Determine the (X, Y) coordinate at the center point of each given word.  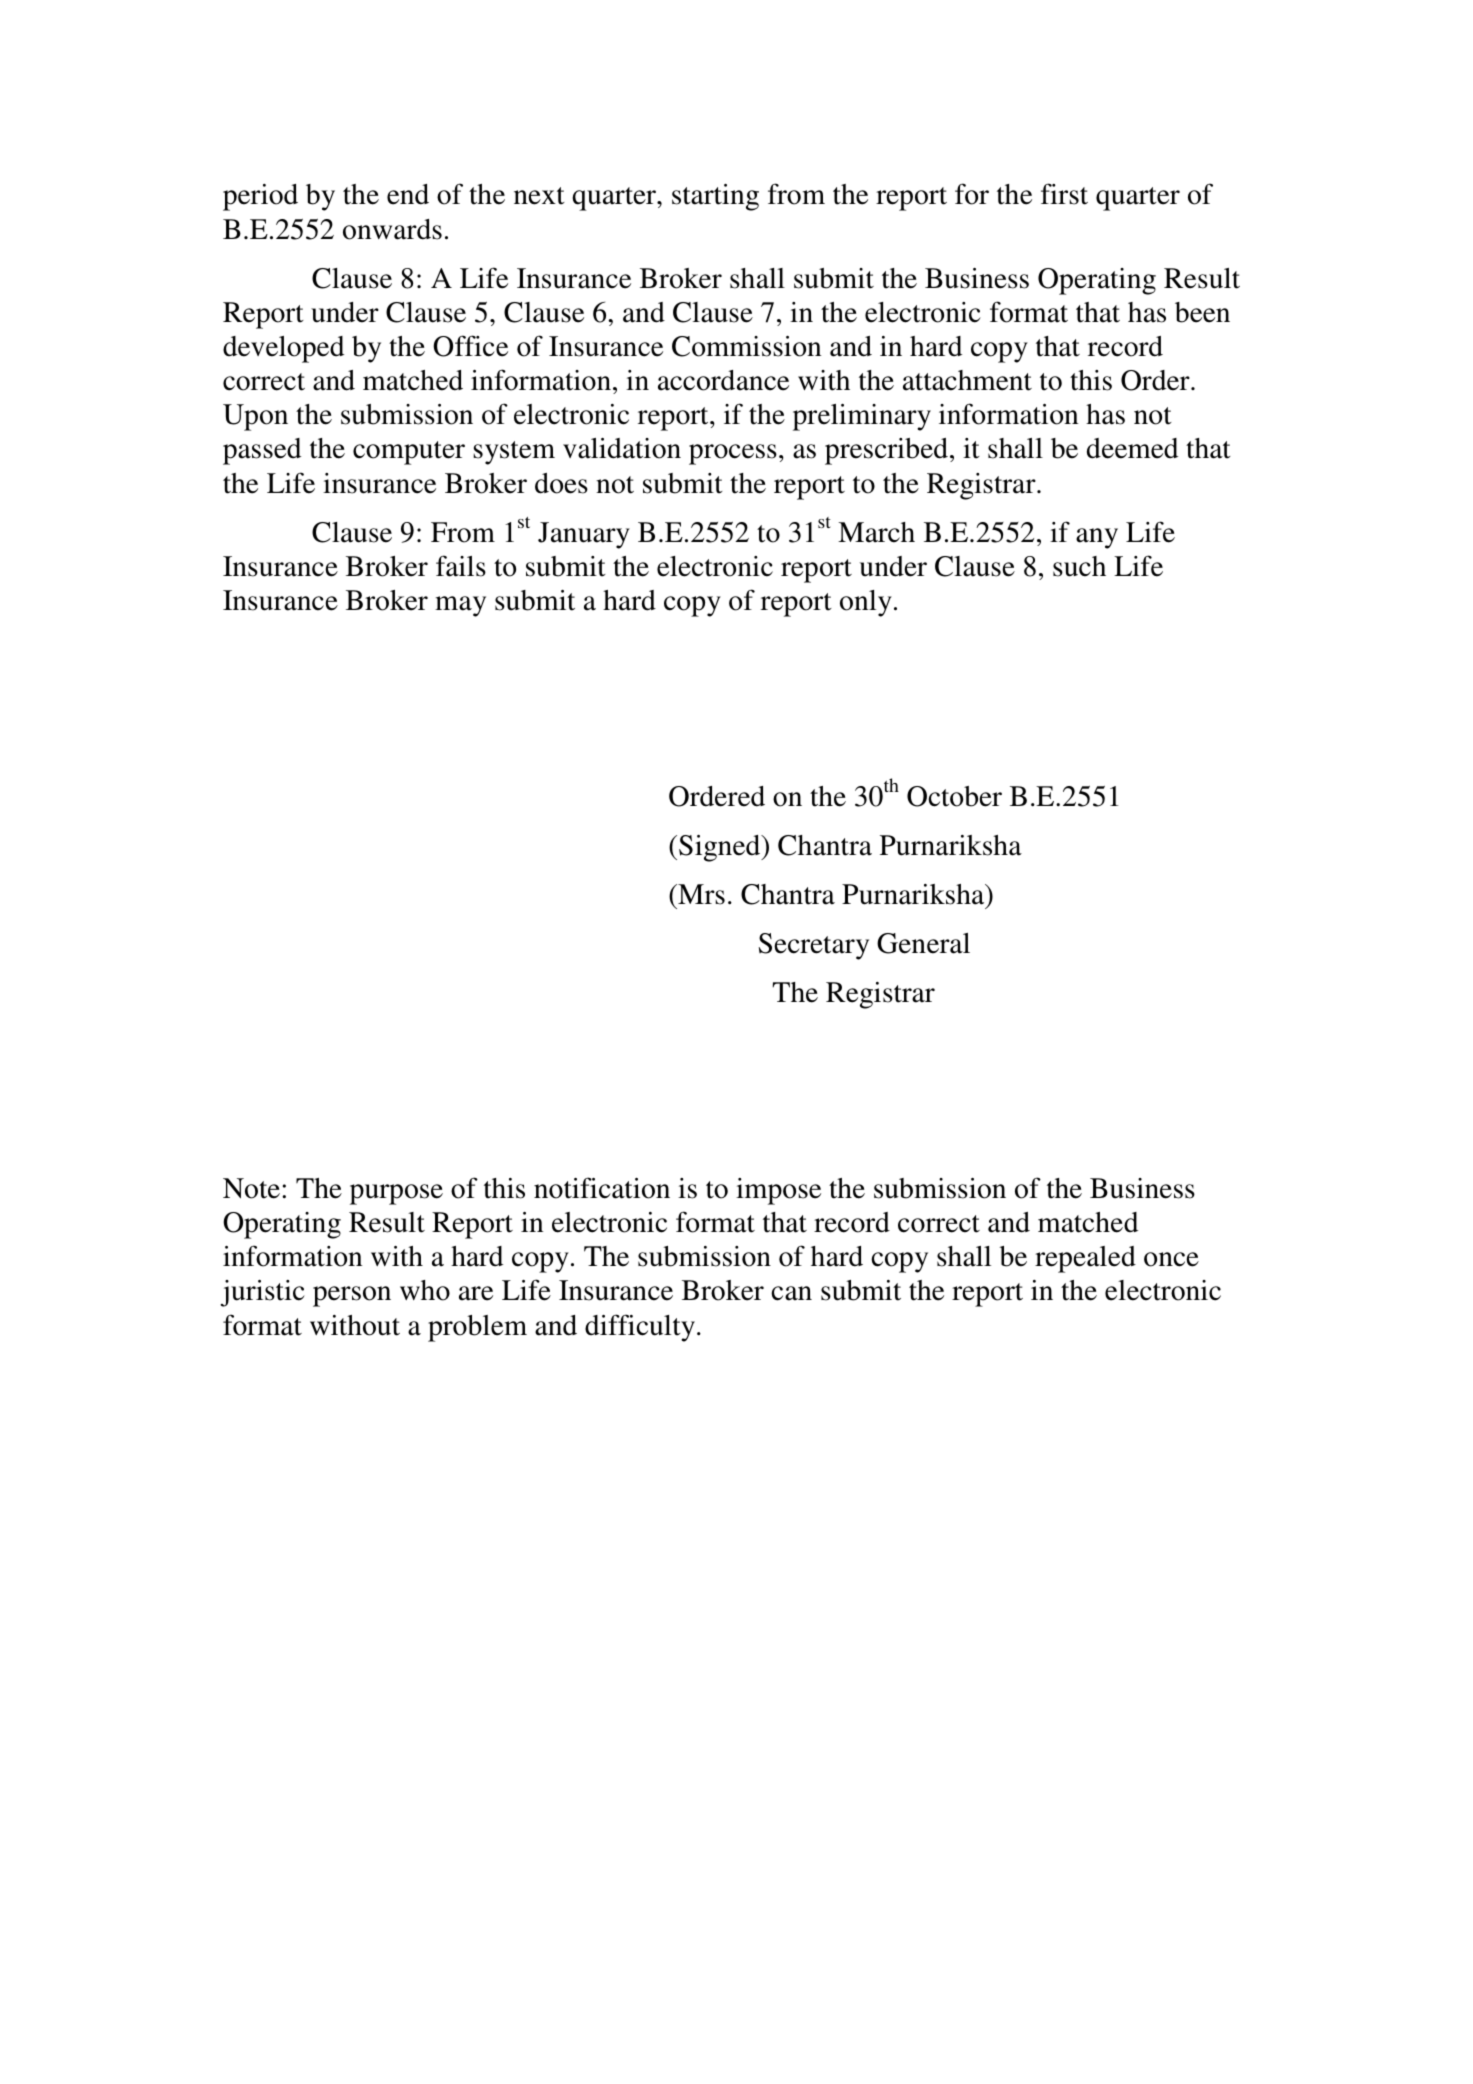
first (1064, 194)
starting (715, 197)
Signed (721, 848)
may (460, 606)
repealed (1085, 1259)
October (954, 796)
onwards (392, 229)
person (352, 1296)
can (791, 1293)
